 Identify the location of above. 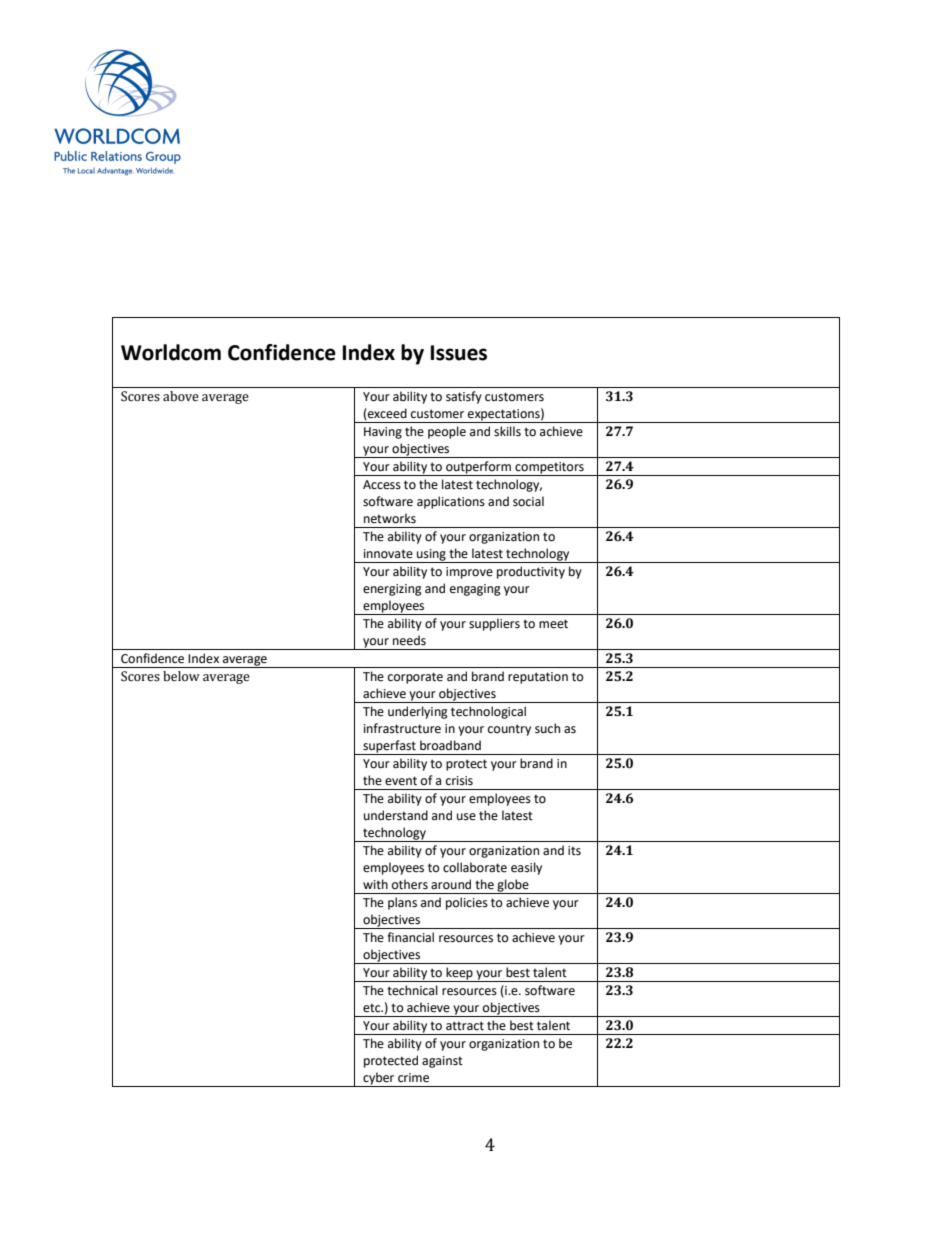
(181, 396).
